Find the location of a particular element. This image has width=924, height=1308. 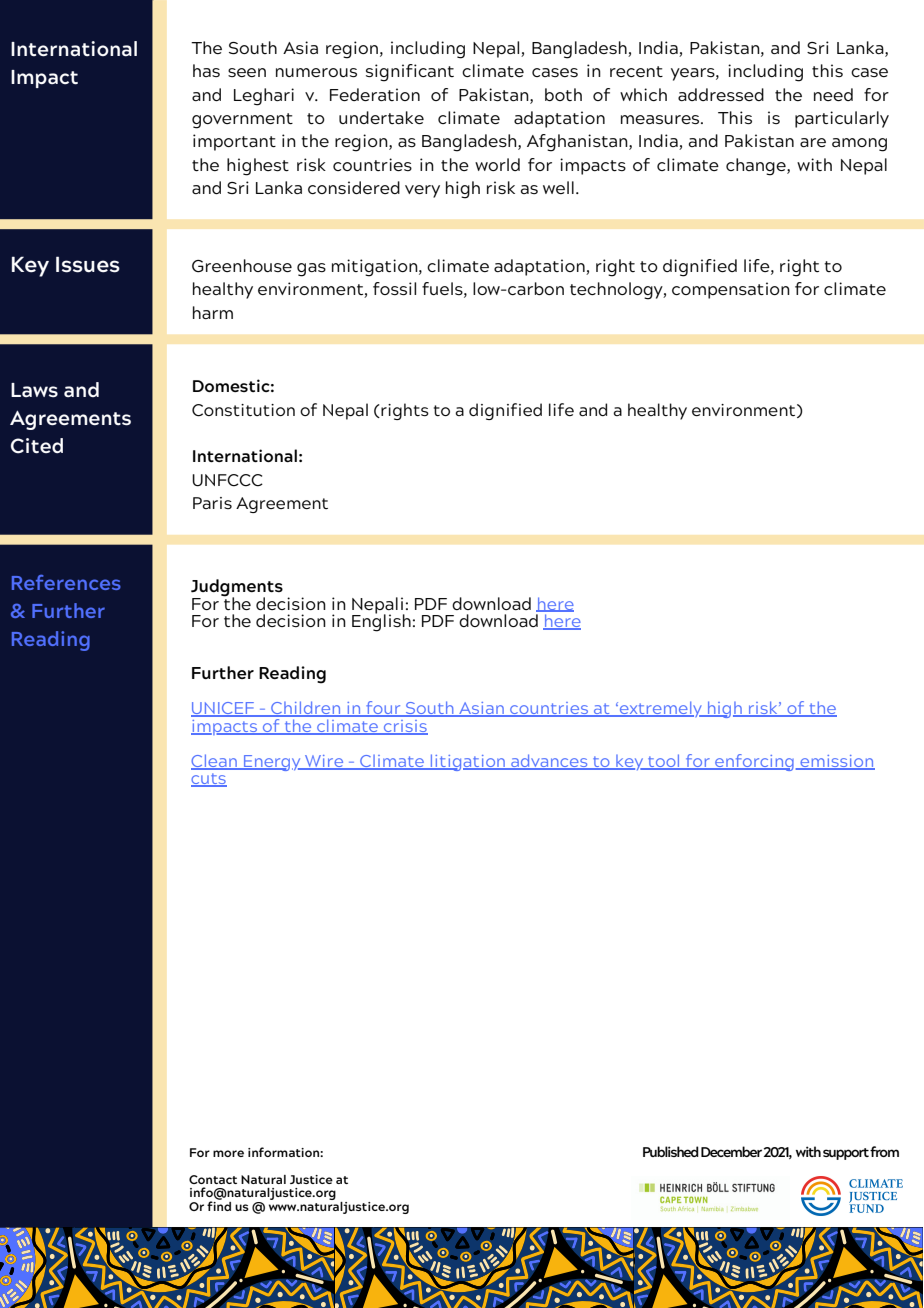

References is located at coordinates (66, 582).
